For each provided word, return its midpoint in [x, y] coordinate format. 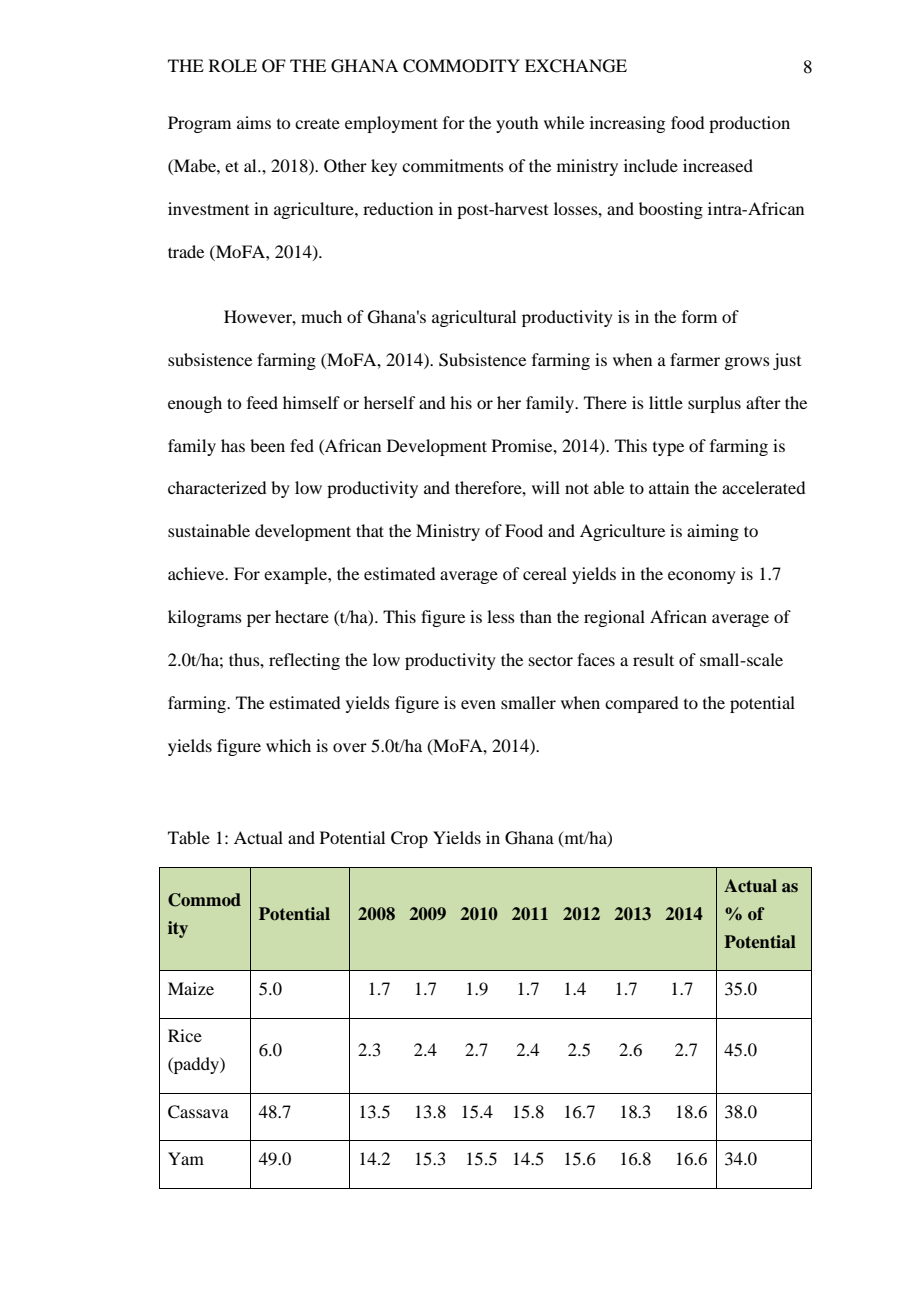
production [749, 124]
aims [254, 122]
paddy [196, 1065]
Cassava [198, 1112]
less [501, 616]
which [288, 745]
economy [702, 577]
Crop [409, 839]
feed [262, 402]
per [259, 620]
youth [517, 124]
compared [641, 704]
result [653, 659]
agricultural [474, 318]
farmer [695, 359]
